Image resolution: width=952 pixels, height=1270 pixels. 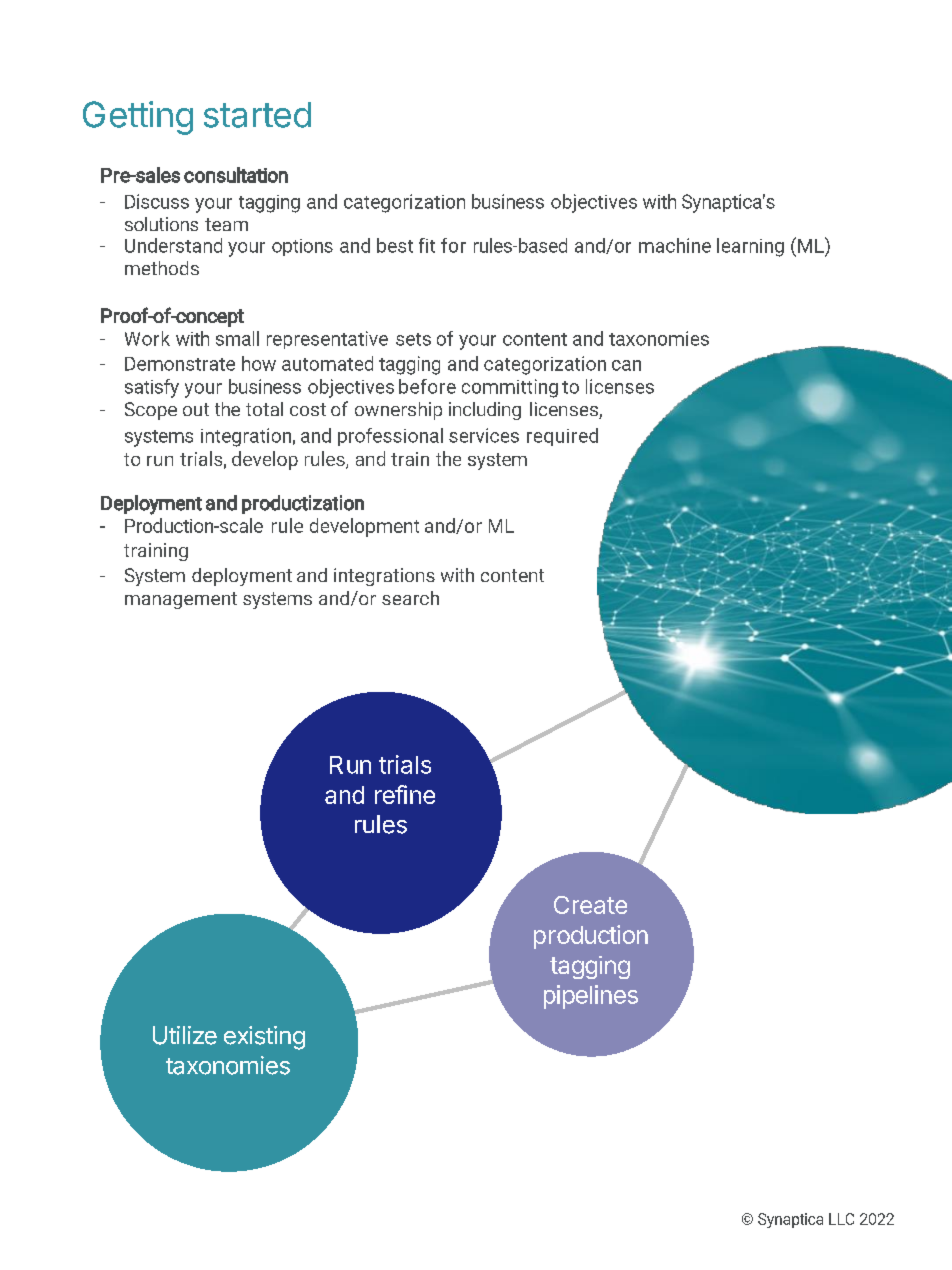 What do you see at coordinates (841, 1219) in the screenshot?
I see `LLC` at bounding box center [841, 1219].
